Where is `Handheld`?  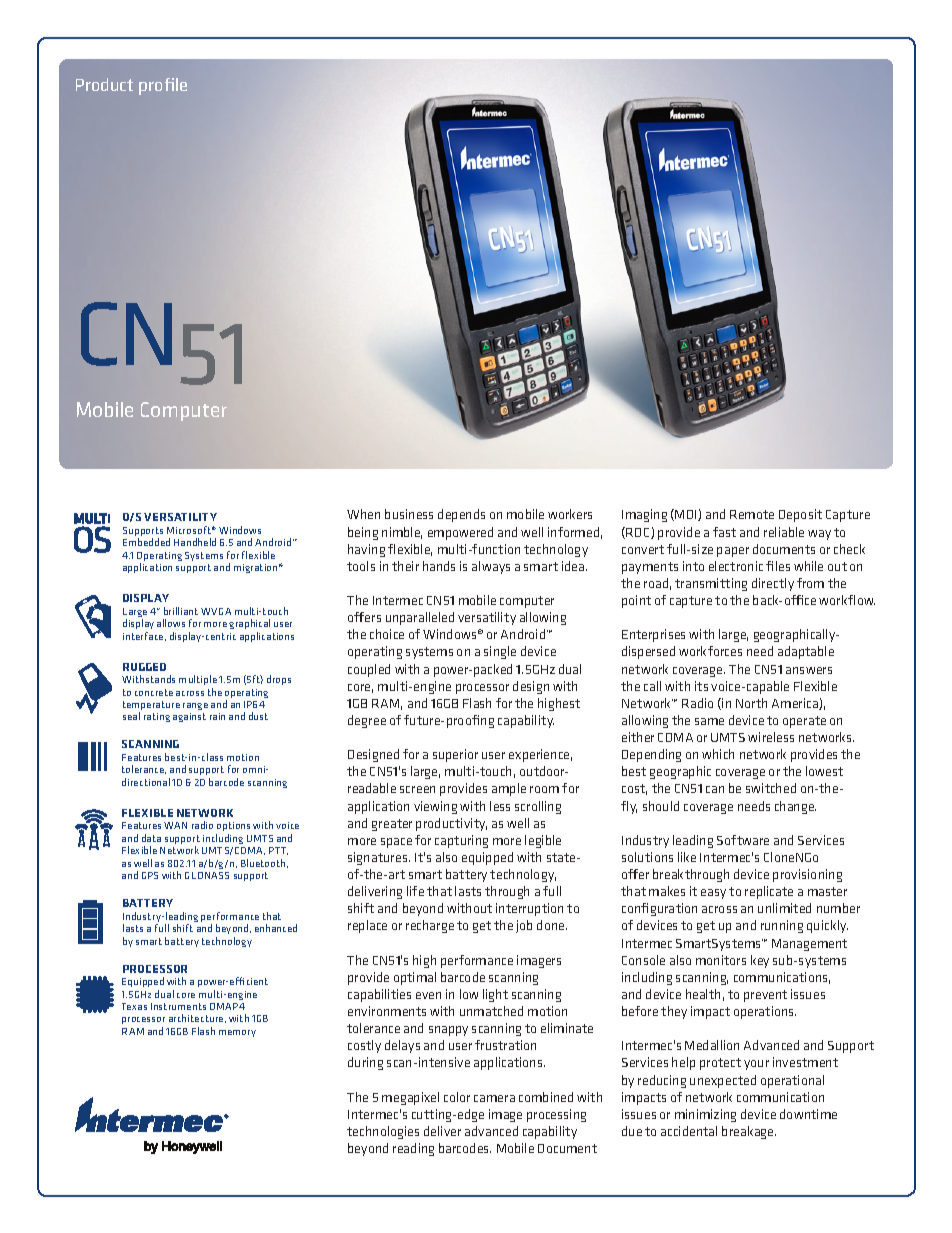
Handheld is located at coordinates (195, 542).
